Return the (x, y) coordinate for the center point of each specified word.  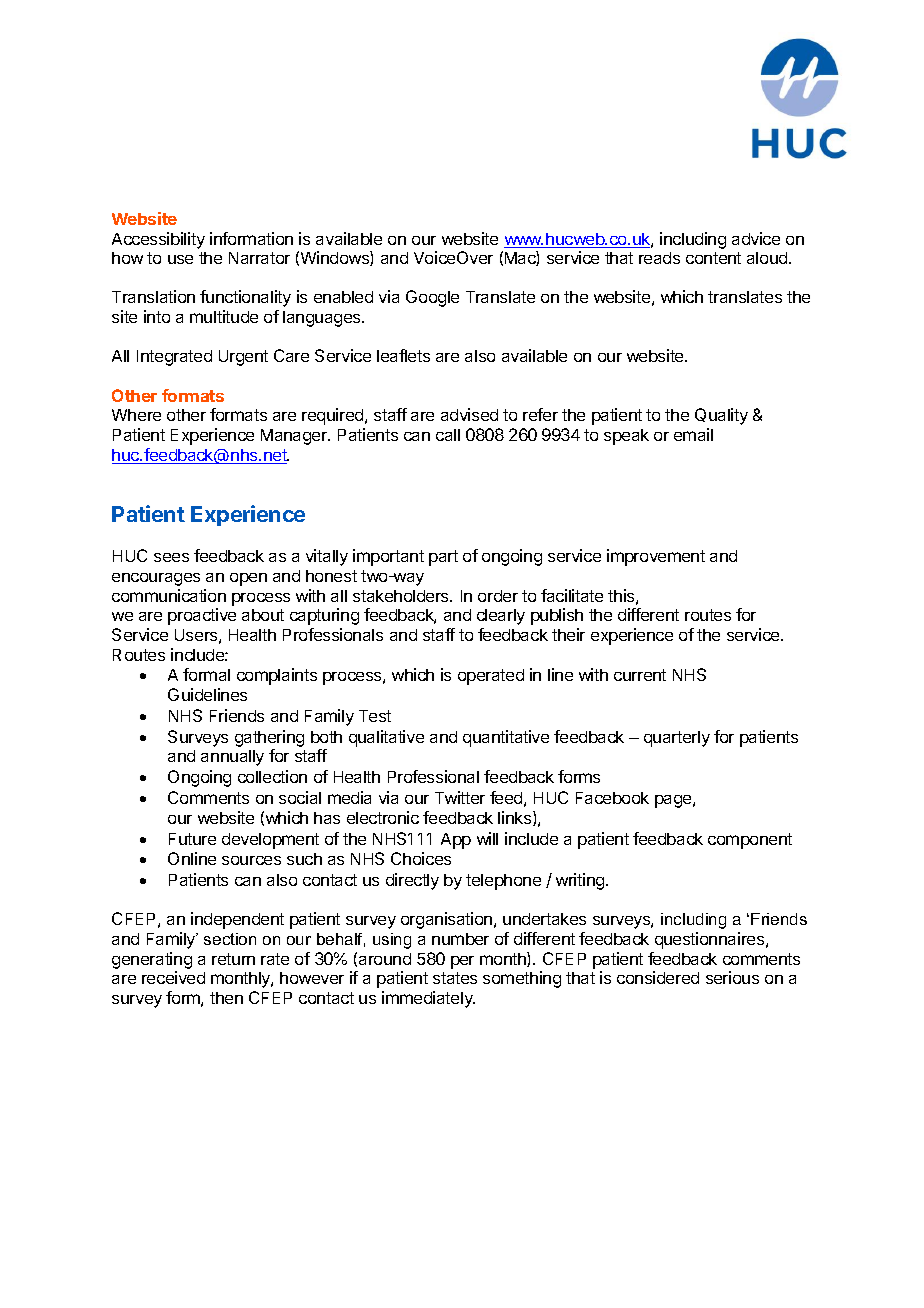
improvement (656, 557)
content (713, 258)
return (233, 959)
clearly (501, 617)
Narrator (259, 258)
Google (432, 298)
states (455, 978)
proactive (202, 616)
